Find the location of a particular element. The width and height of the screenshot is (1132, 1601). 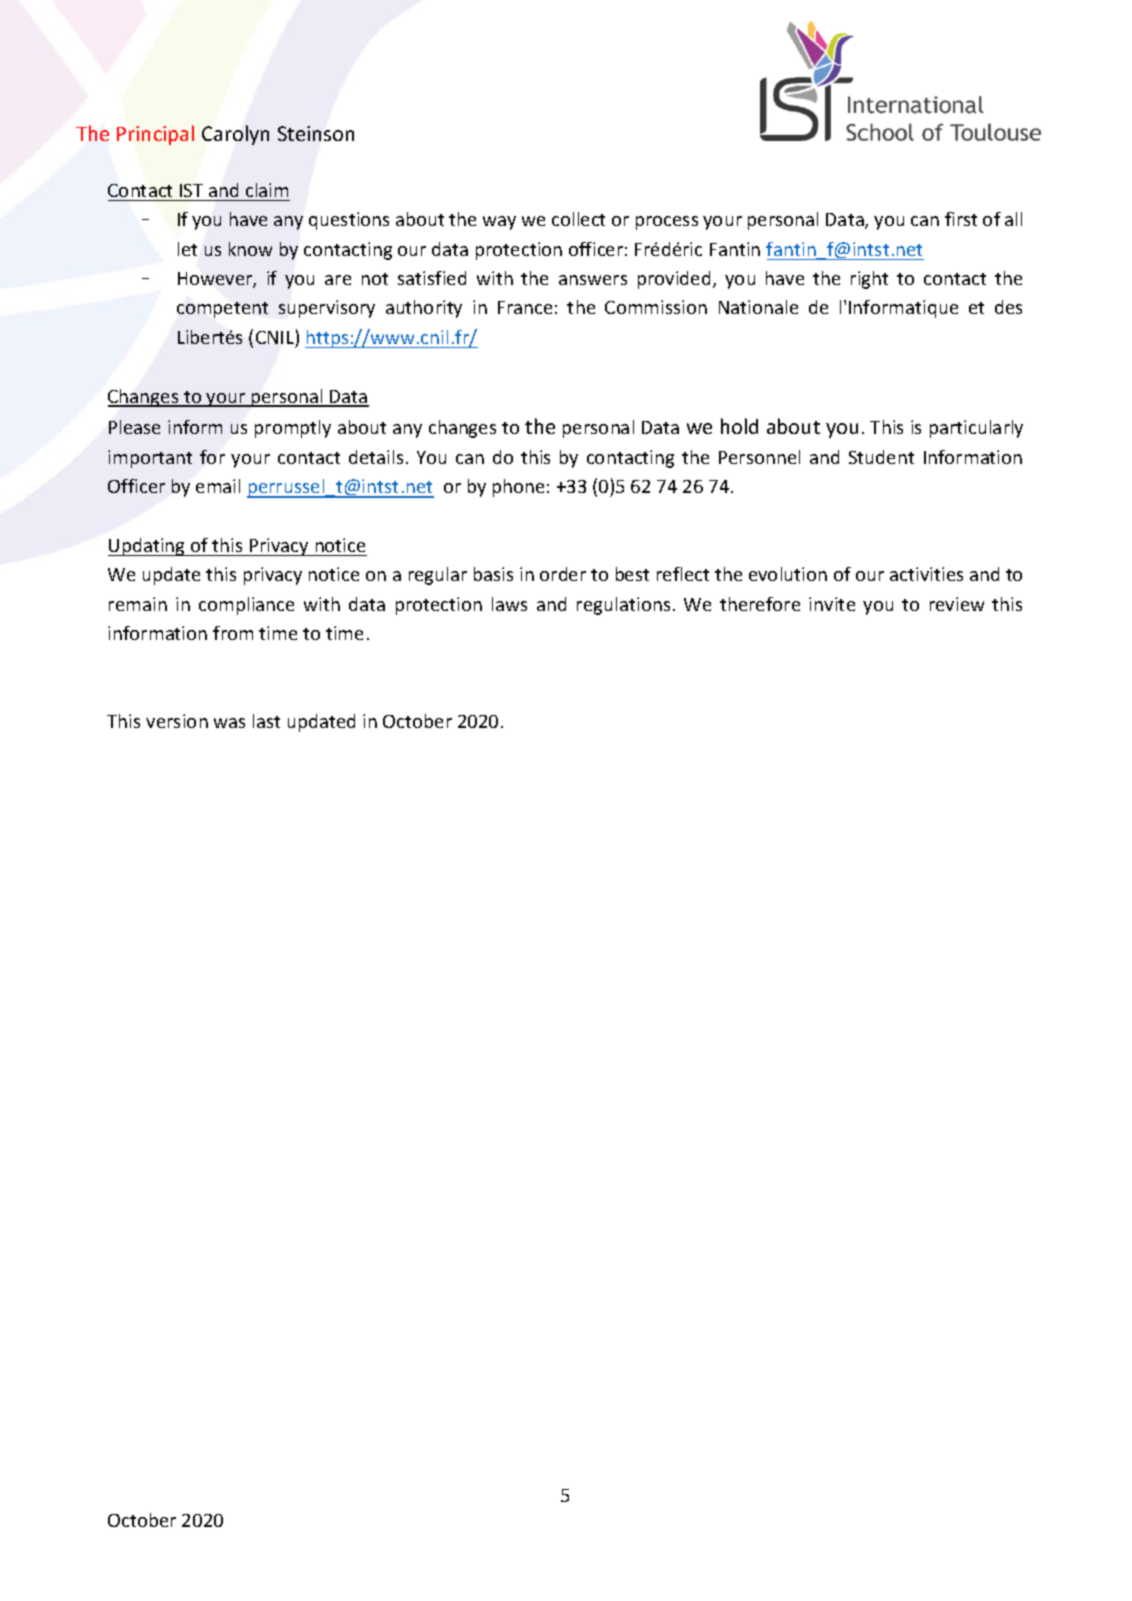

collect is located at coordinates (578, 219).
